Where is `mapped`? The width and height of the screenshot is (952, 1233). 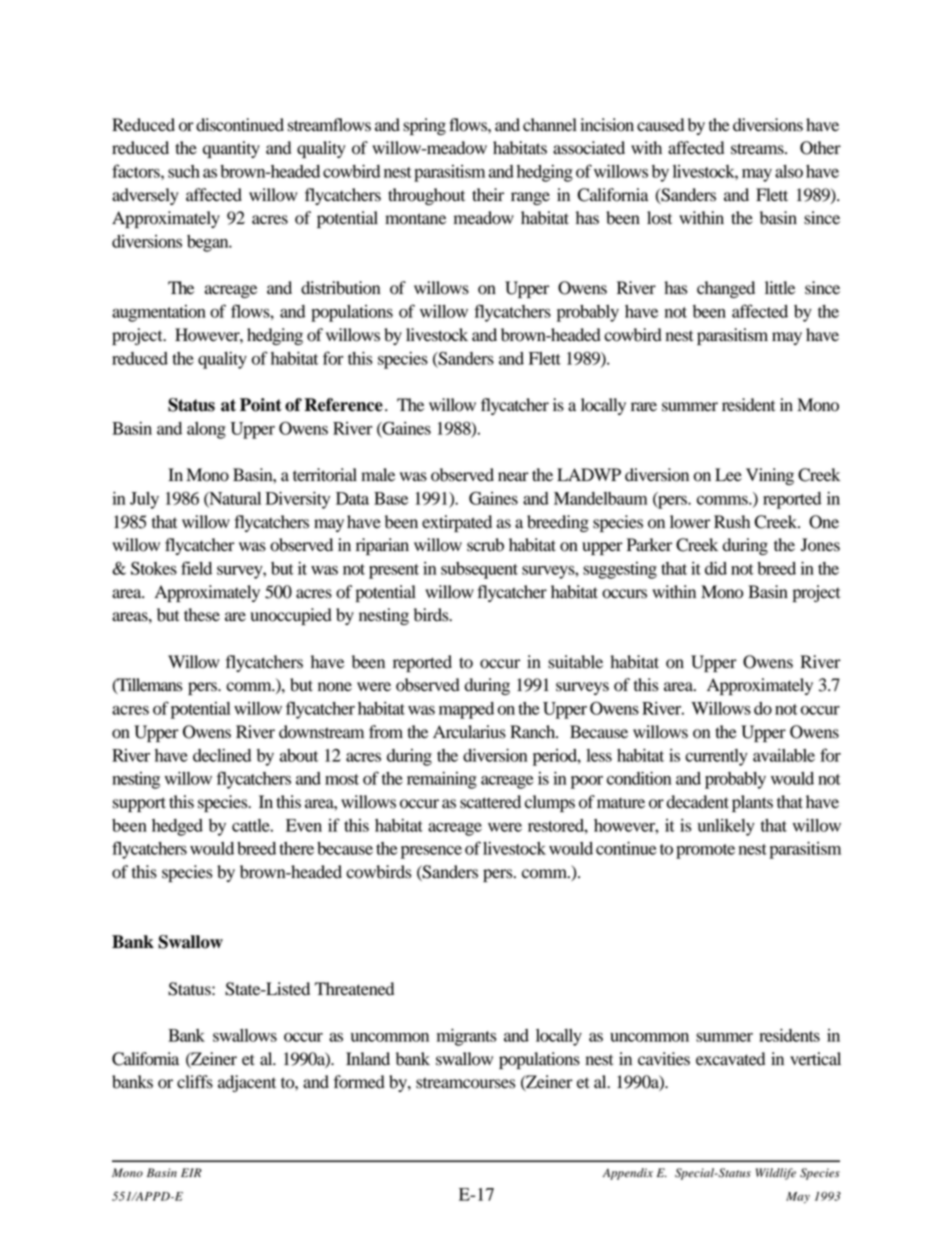
mapped is located at coordinates (466, 710).
